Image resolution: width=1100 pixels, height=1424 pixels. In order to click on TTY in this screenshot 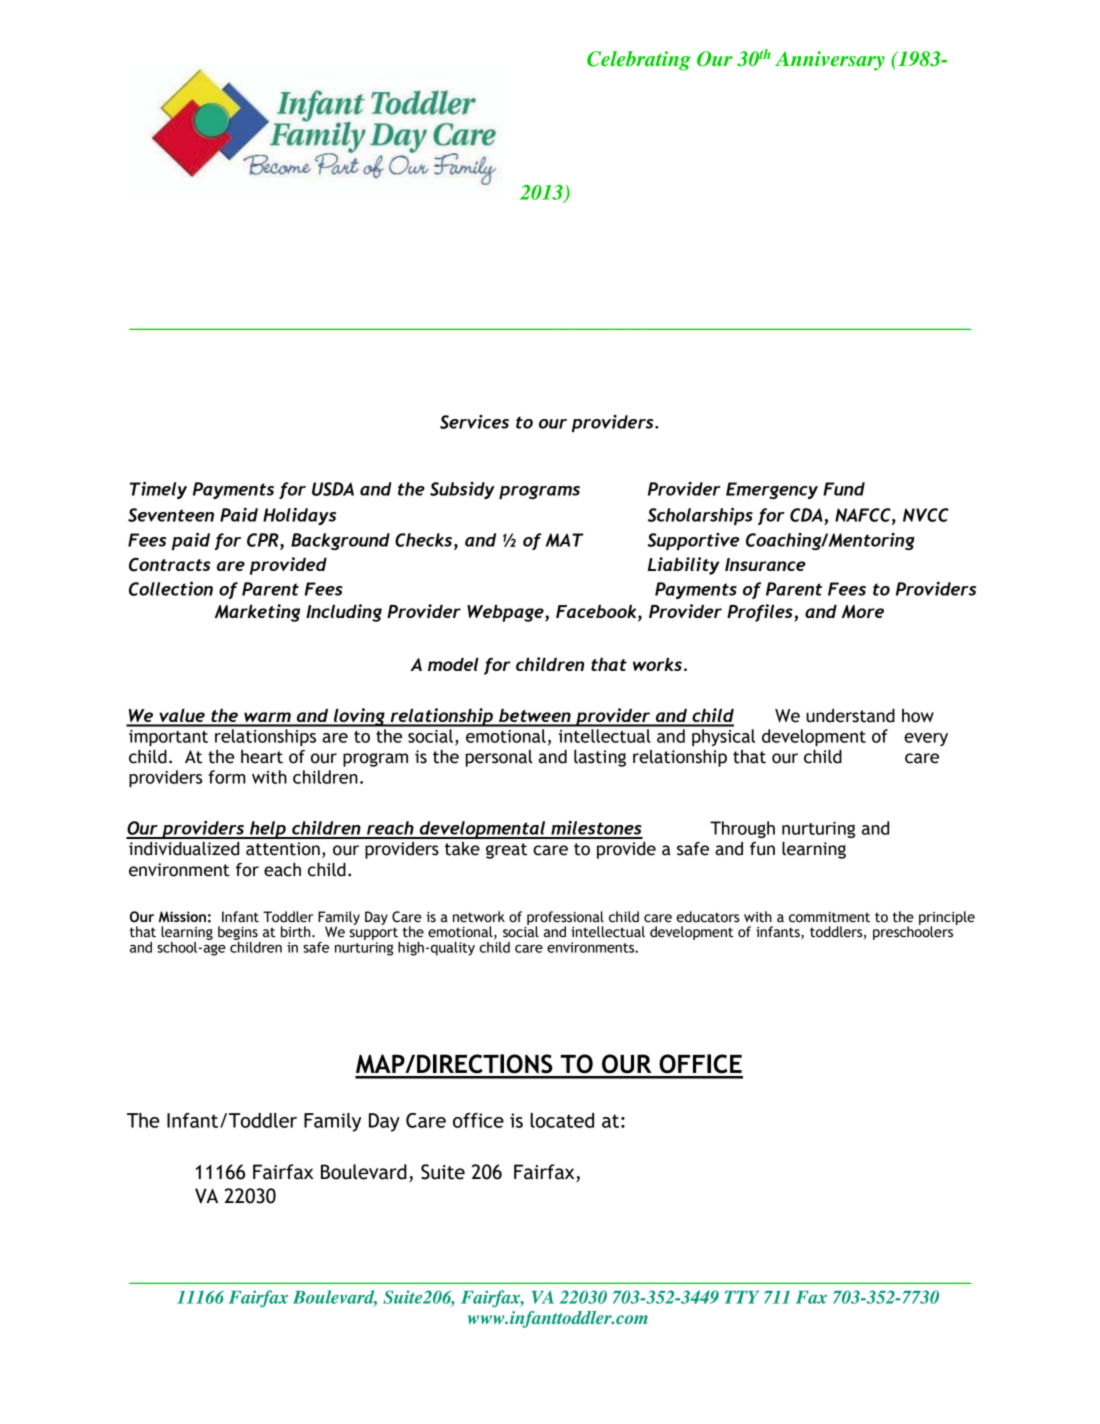, I will do `click(742, 1297)`.
